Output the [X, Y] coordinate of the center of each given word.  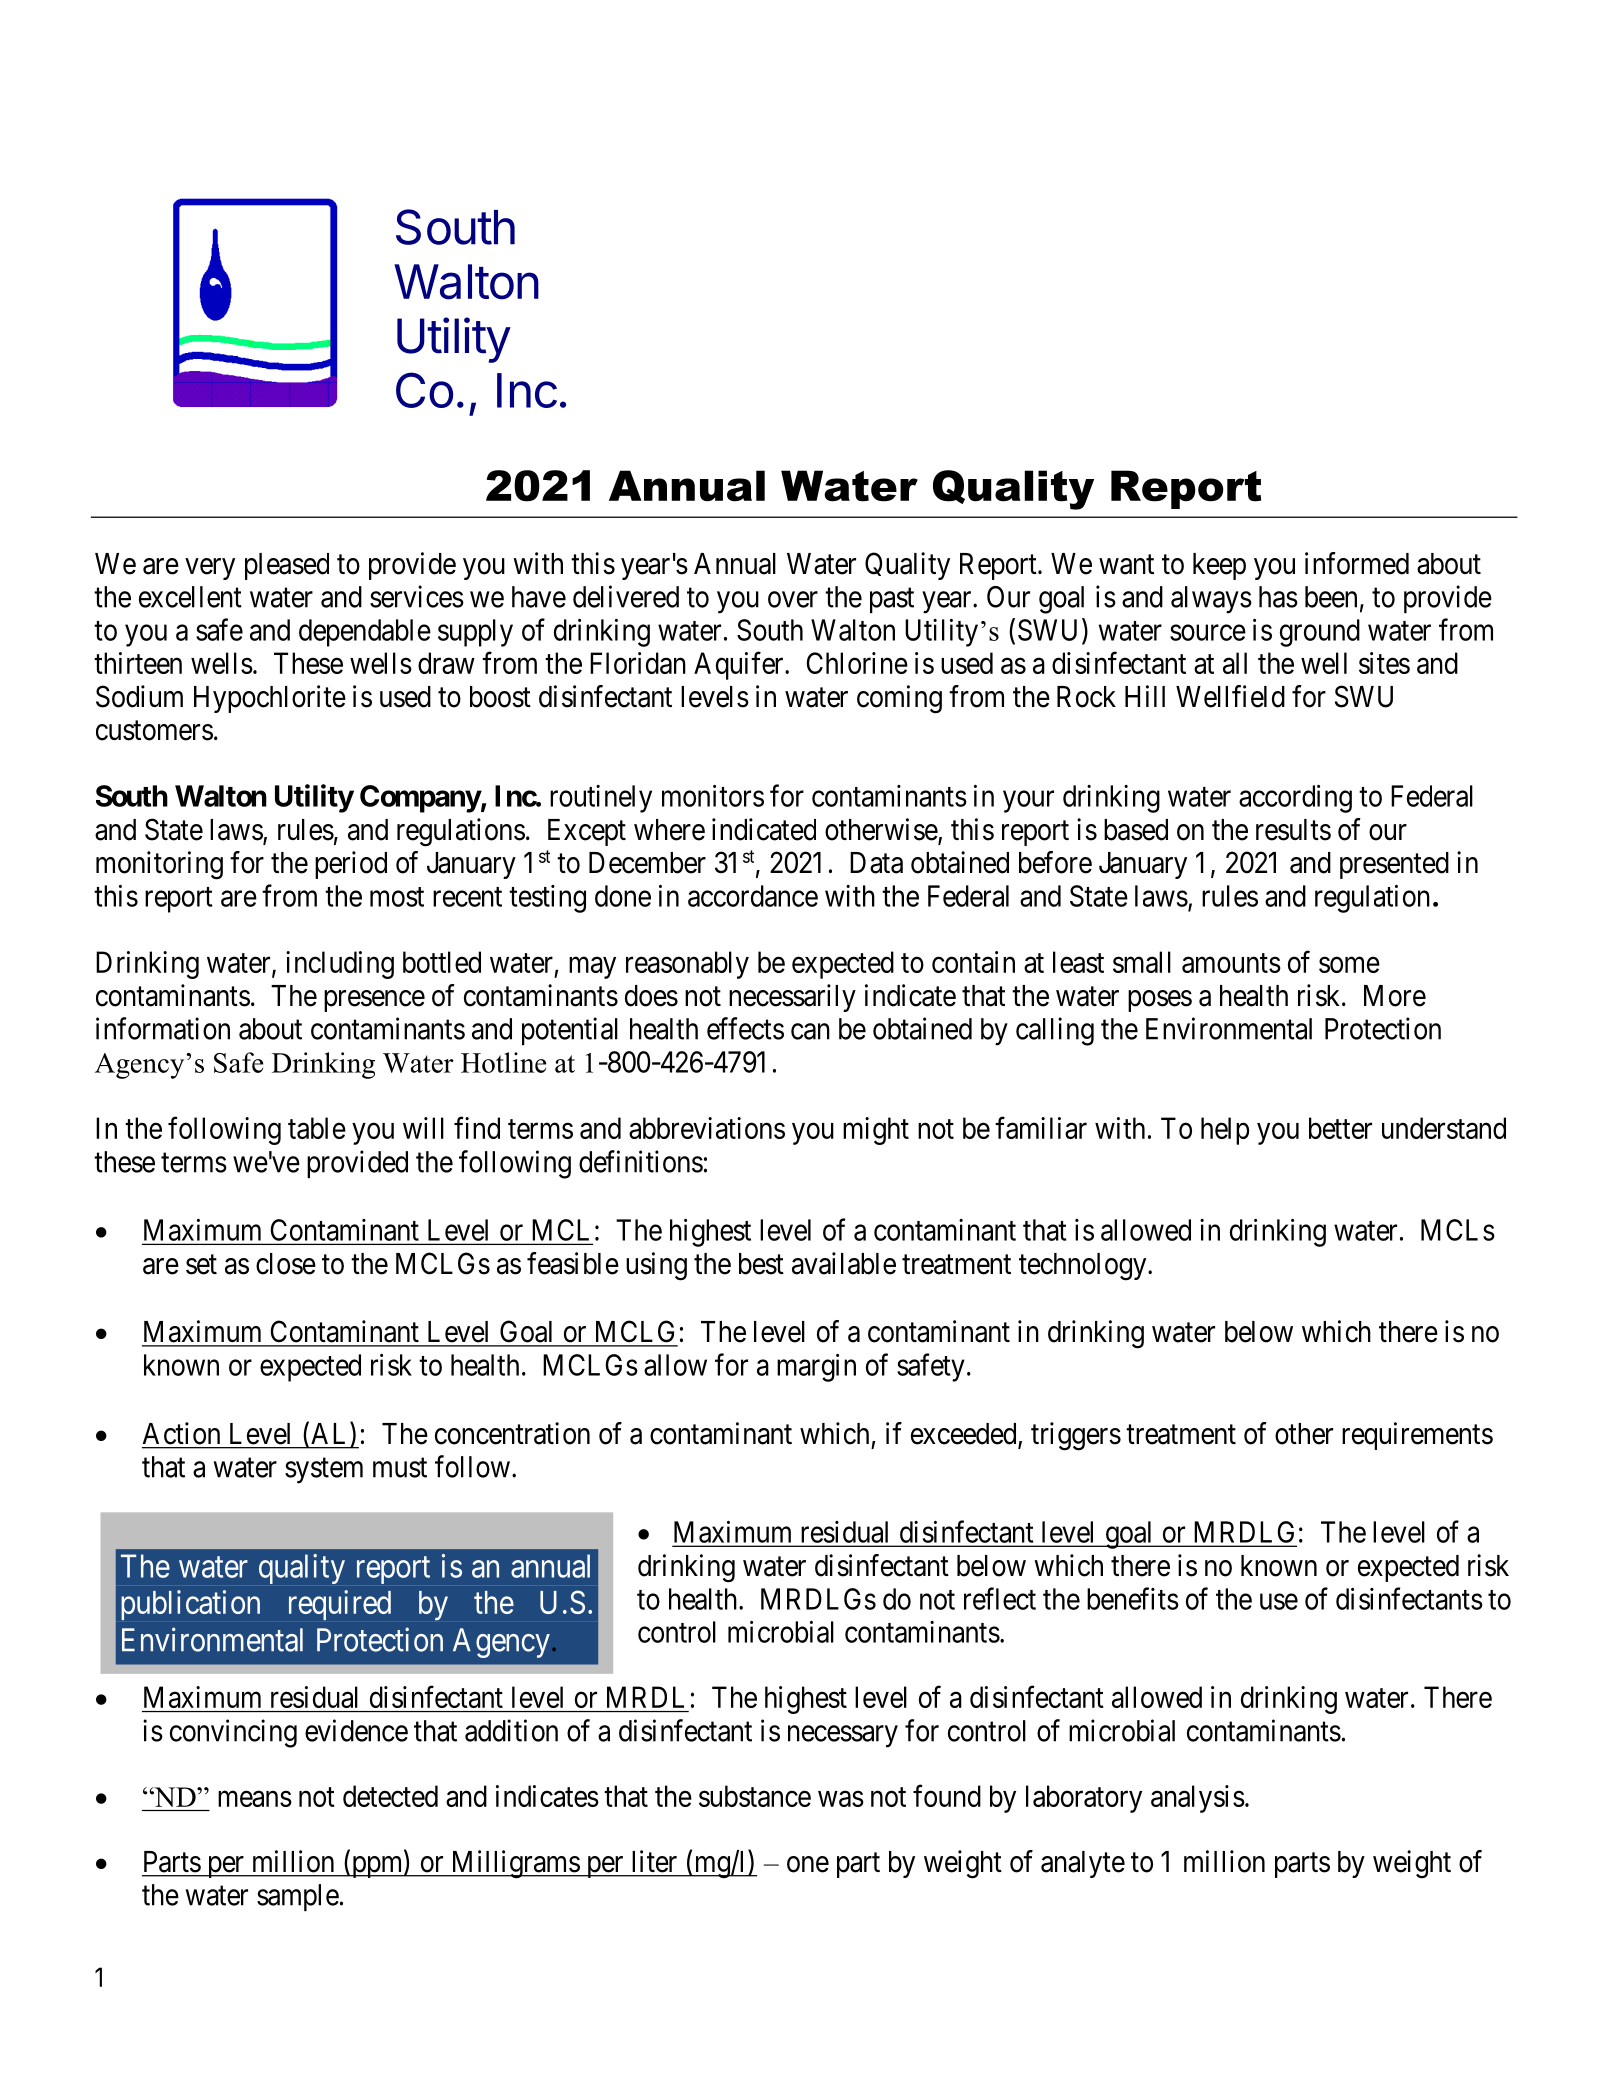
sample [298, 1897]
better [1340, 1128]
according [1295, 799]
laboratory [1084, 1799]
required [340, 1605]
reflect [1000, 1598]
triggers [1076, 1436]
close [286, 1264]
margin [816, 1368]
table [317, 1128]
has [1278, 597]
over [793, 600]
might [876, 1131]
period [351, 865]
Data [876, 863]
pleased [287, 566]
